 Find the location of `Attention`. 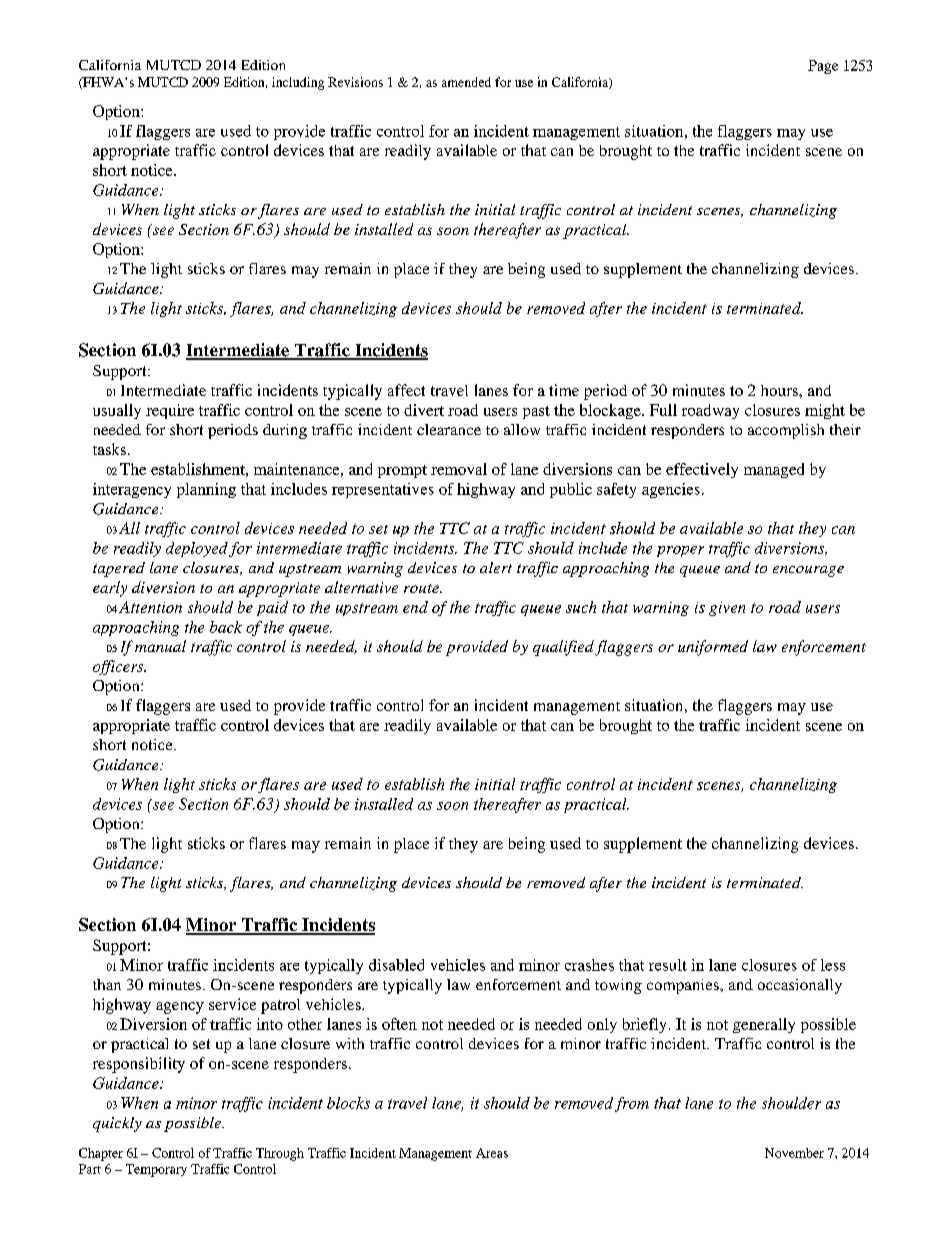

Attention is located at coordinates (150, 607).
